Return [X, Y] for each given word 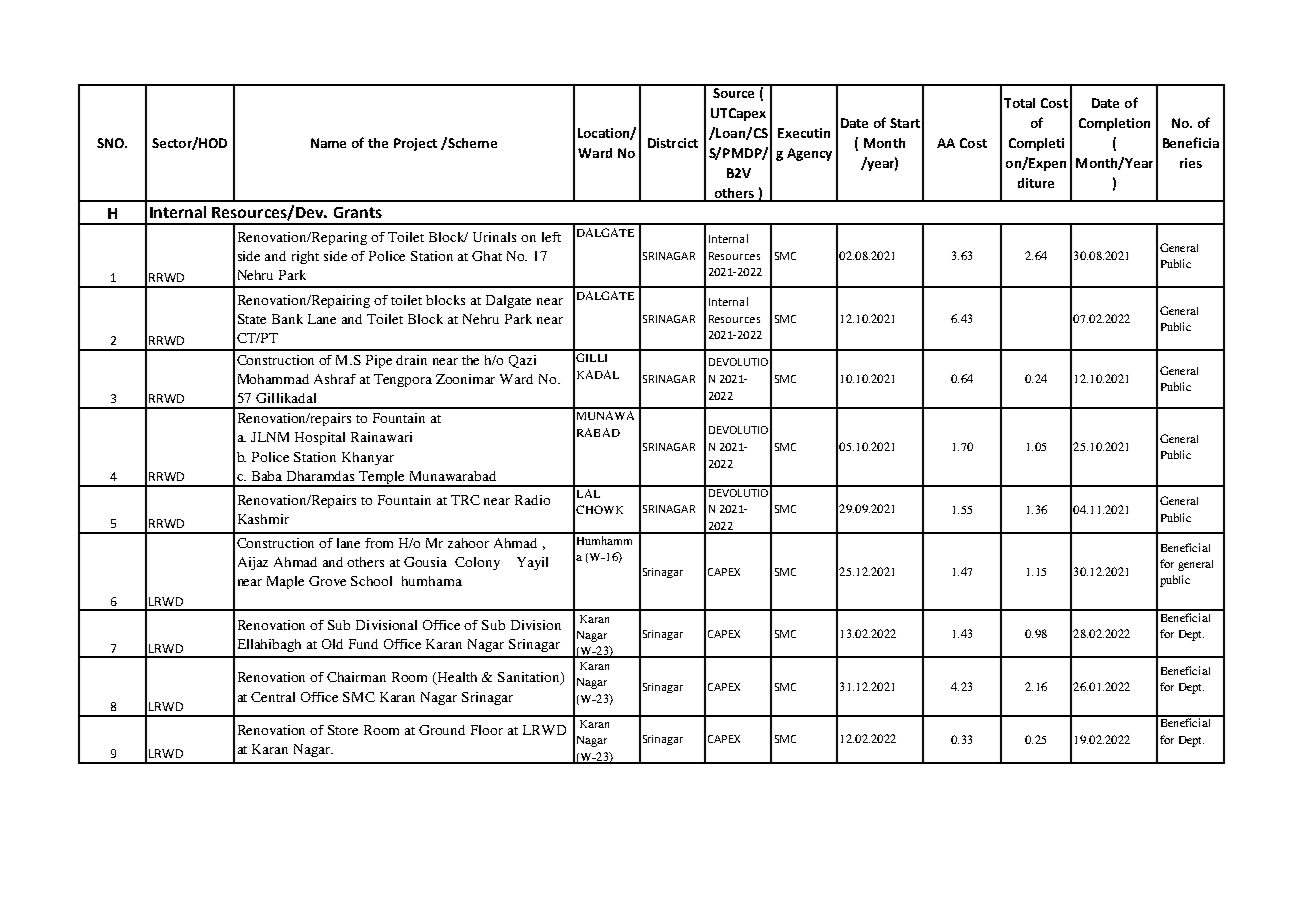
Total [1019, 103]
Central [273, 697]
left [551, 237]
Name [328, 143]
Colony [477, 563]
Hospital [320, 438]
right [305, 257]
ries [1191, 163]
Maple [285, 582]
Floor [487, 730]
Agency [809, 154]
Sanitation [530, 678]
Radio [532, 500]
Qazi [522, 361]
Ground [442, 730]
